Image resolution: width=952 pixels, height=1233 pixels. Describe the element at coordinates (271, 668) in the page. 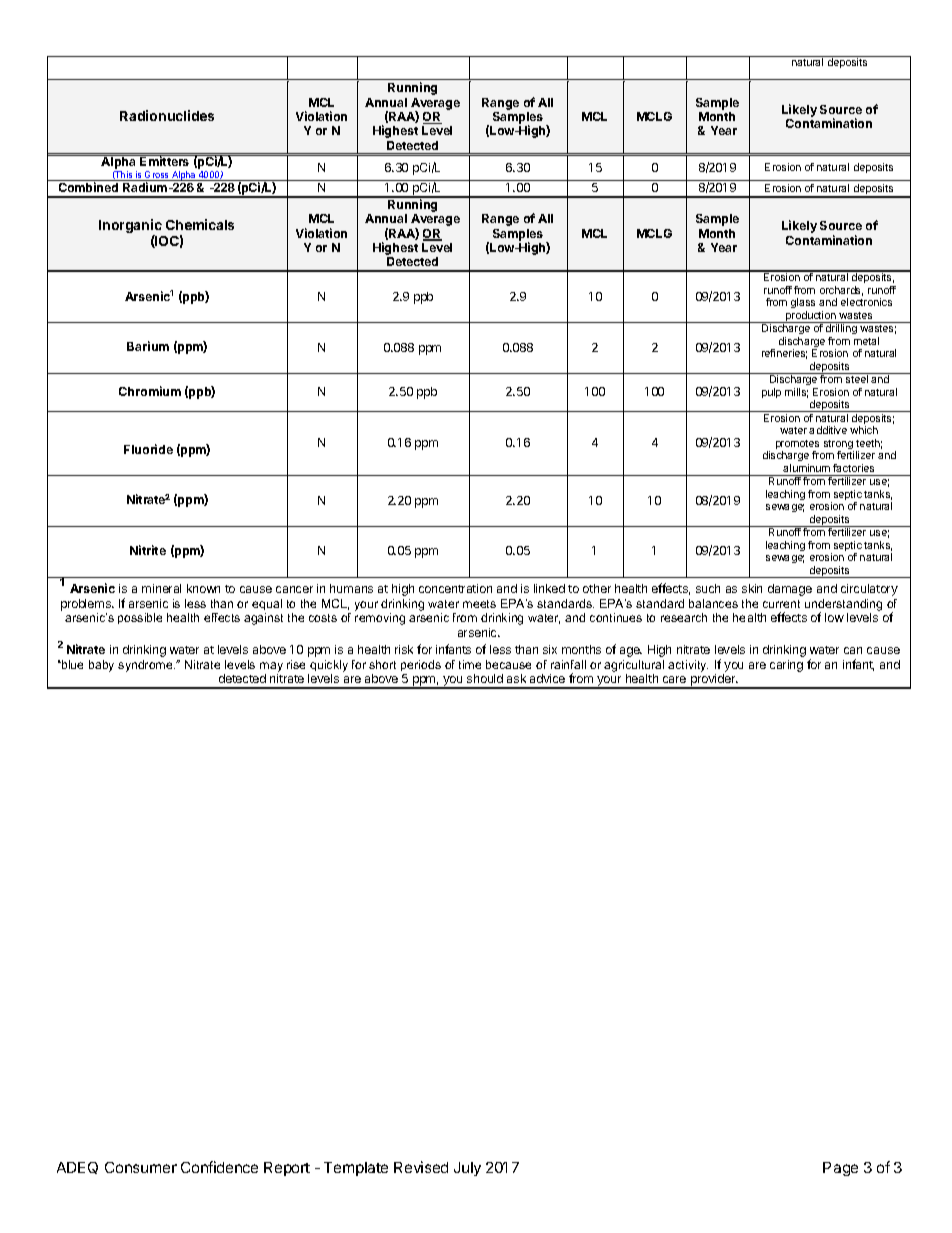

I see `may` at that location.
